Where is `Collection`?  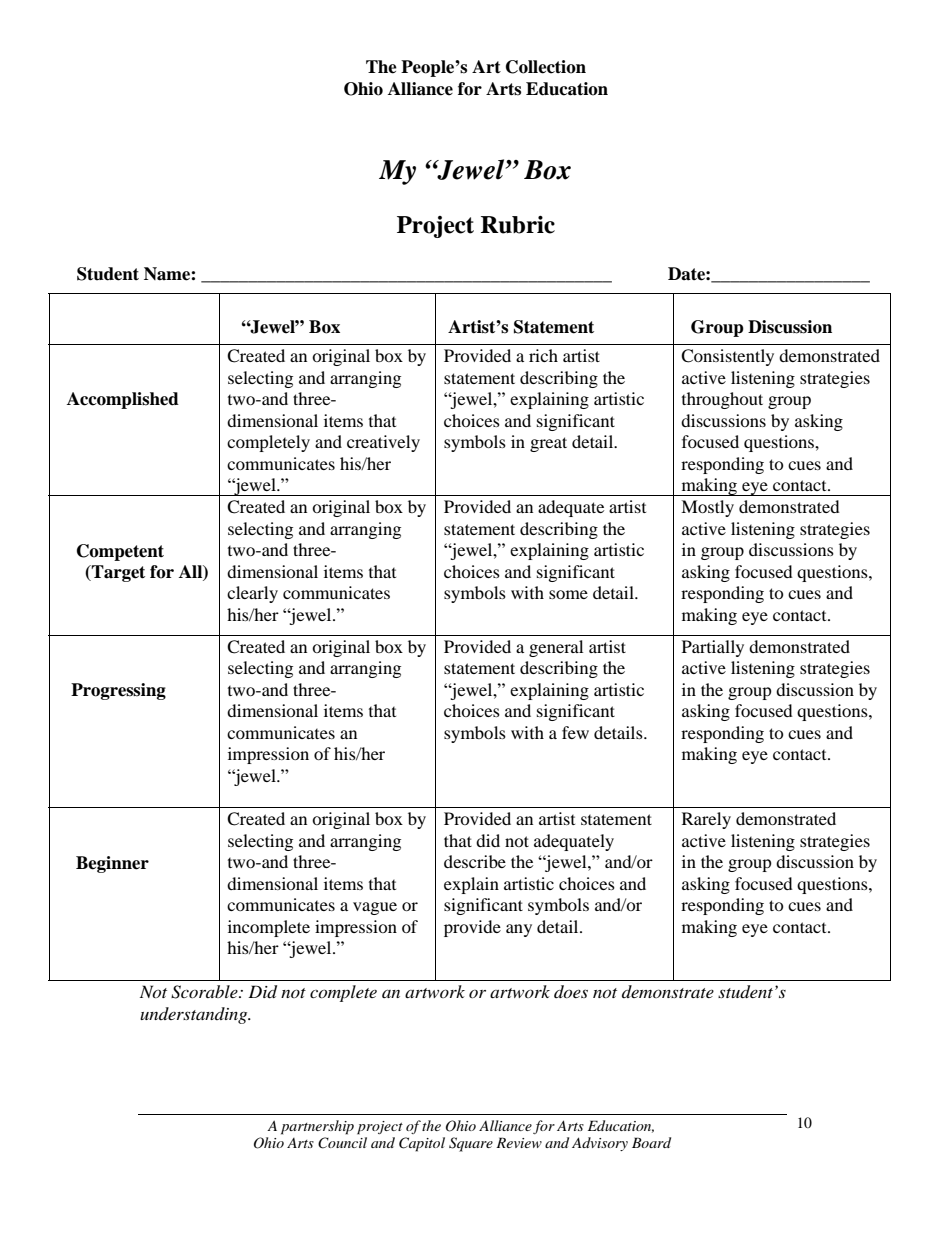
Collection is located at coordinates (546, 67).
